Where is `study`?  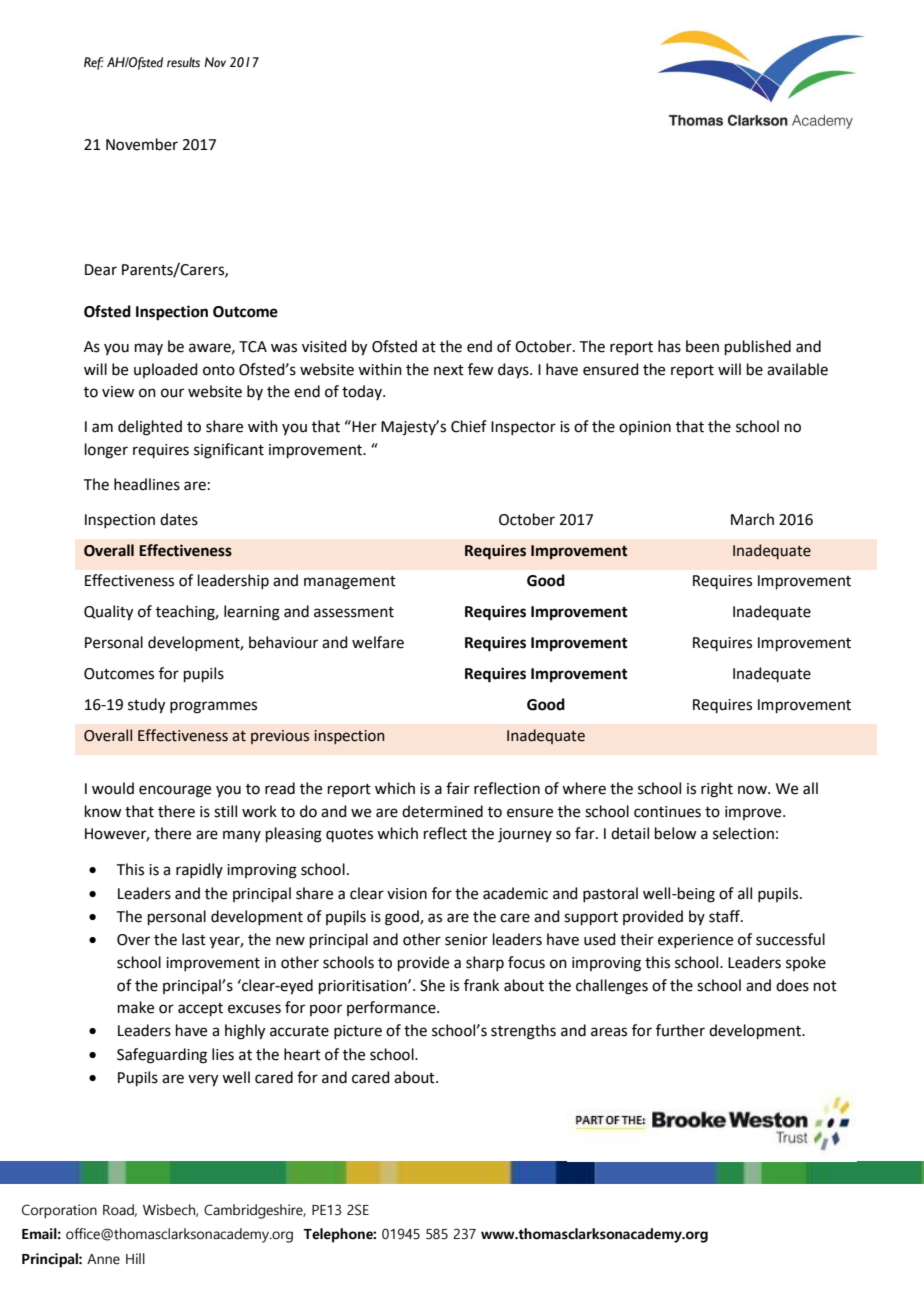 study is located at coordinates (146, 706).
